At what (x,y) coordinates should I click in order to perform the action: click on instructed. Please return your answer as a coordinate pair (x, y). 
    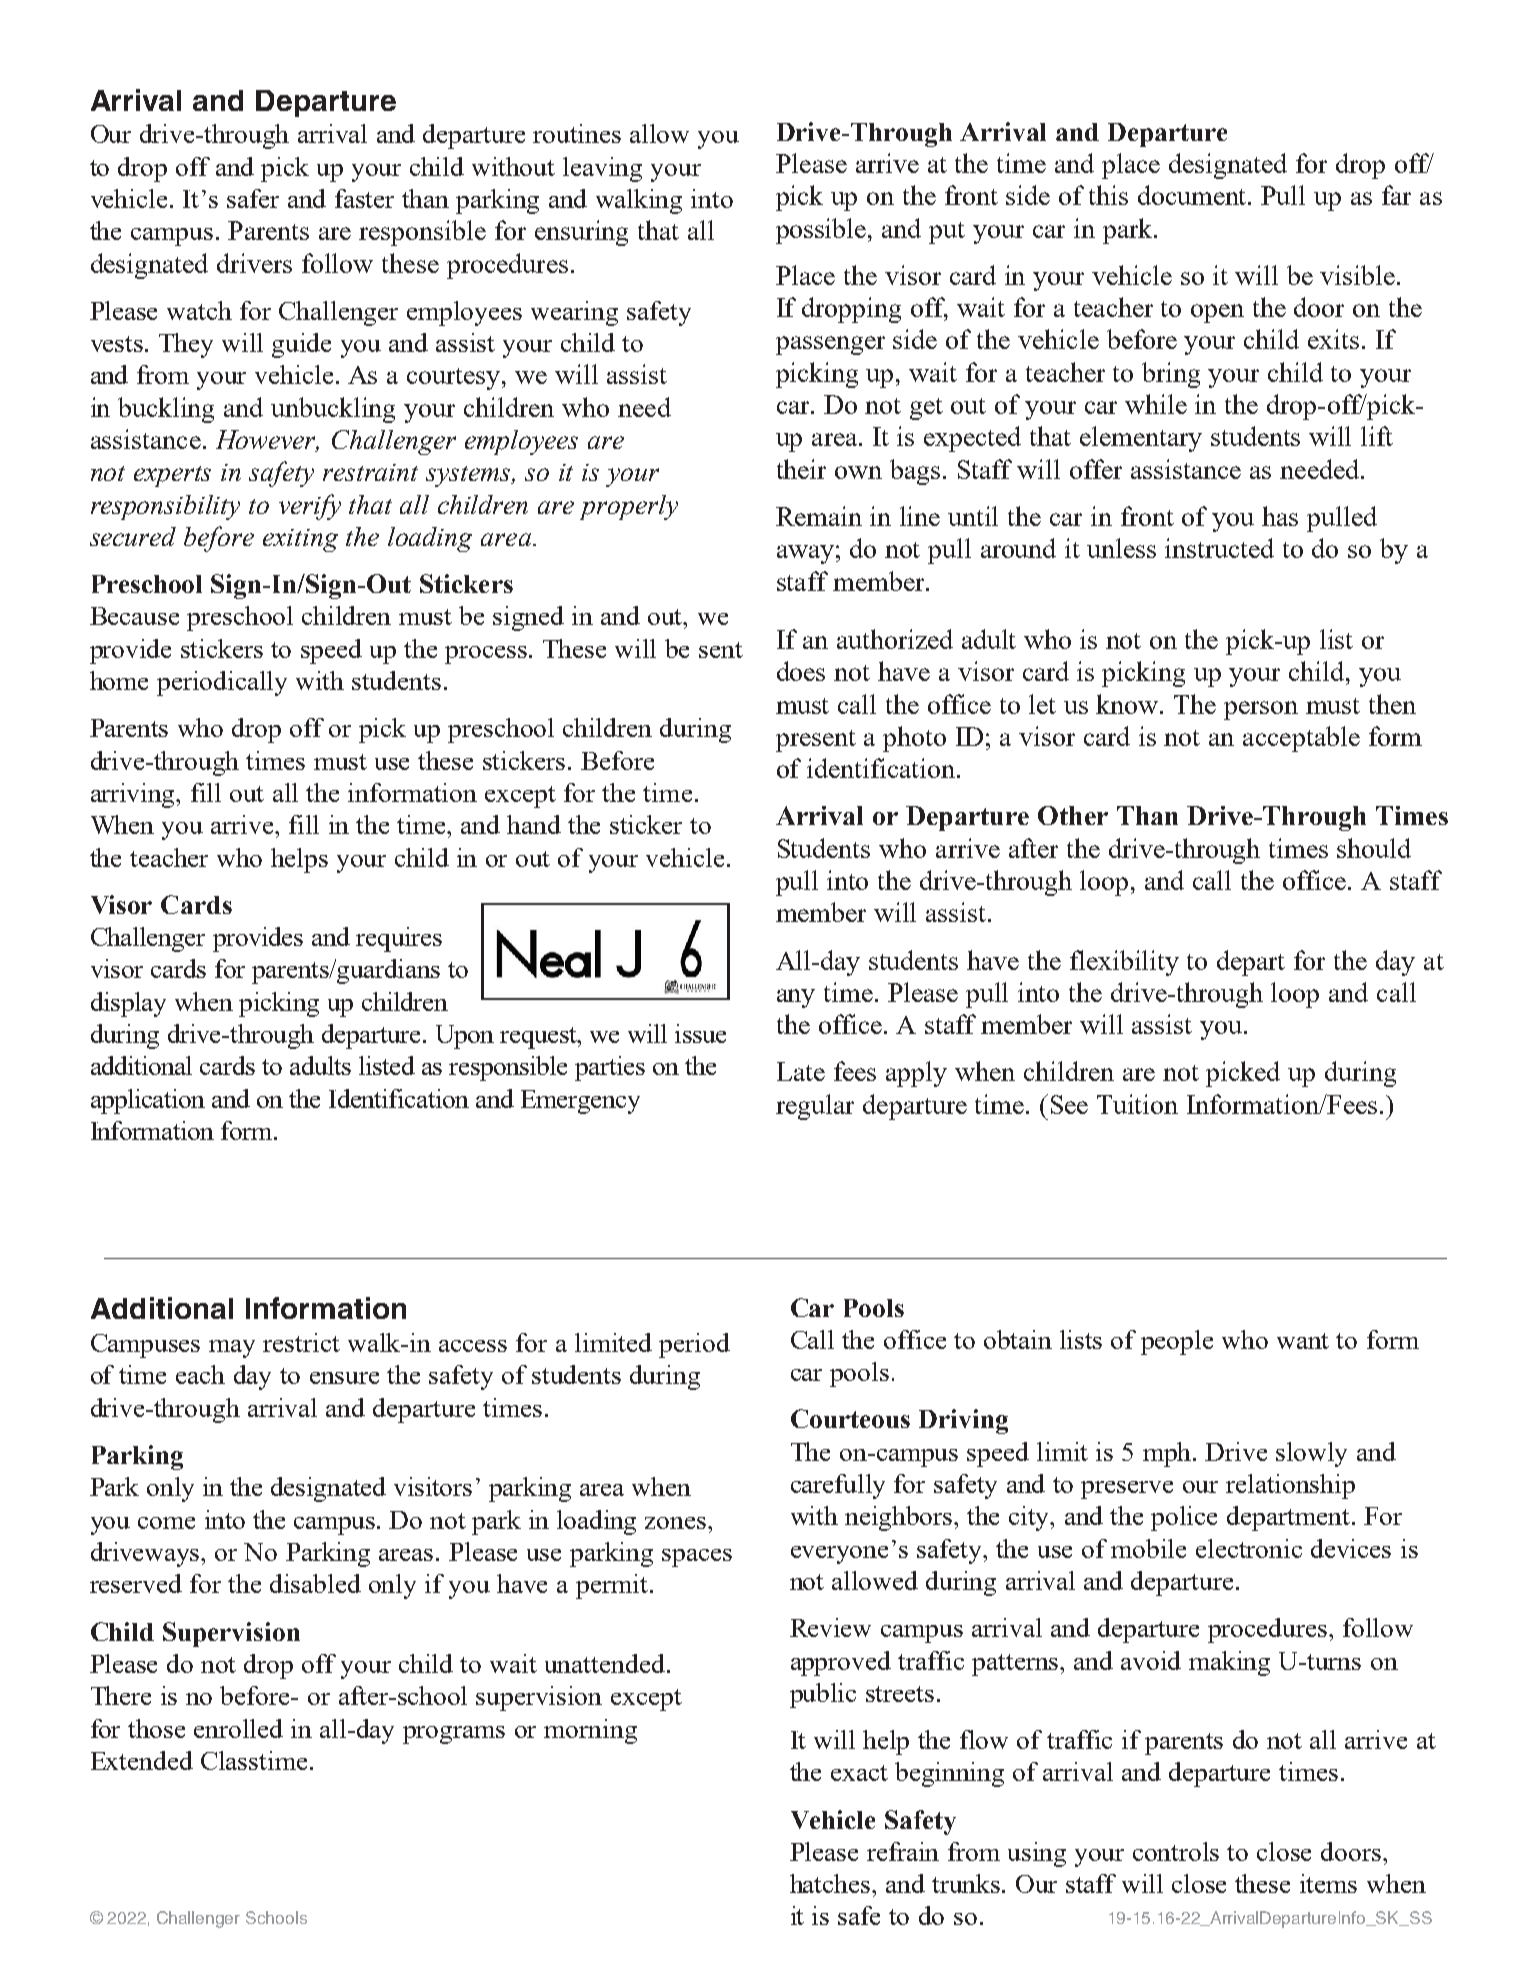
    Looking at the image, I should click on (1219, 548).
